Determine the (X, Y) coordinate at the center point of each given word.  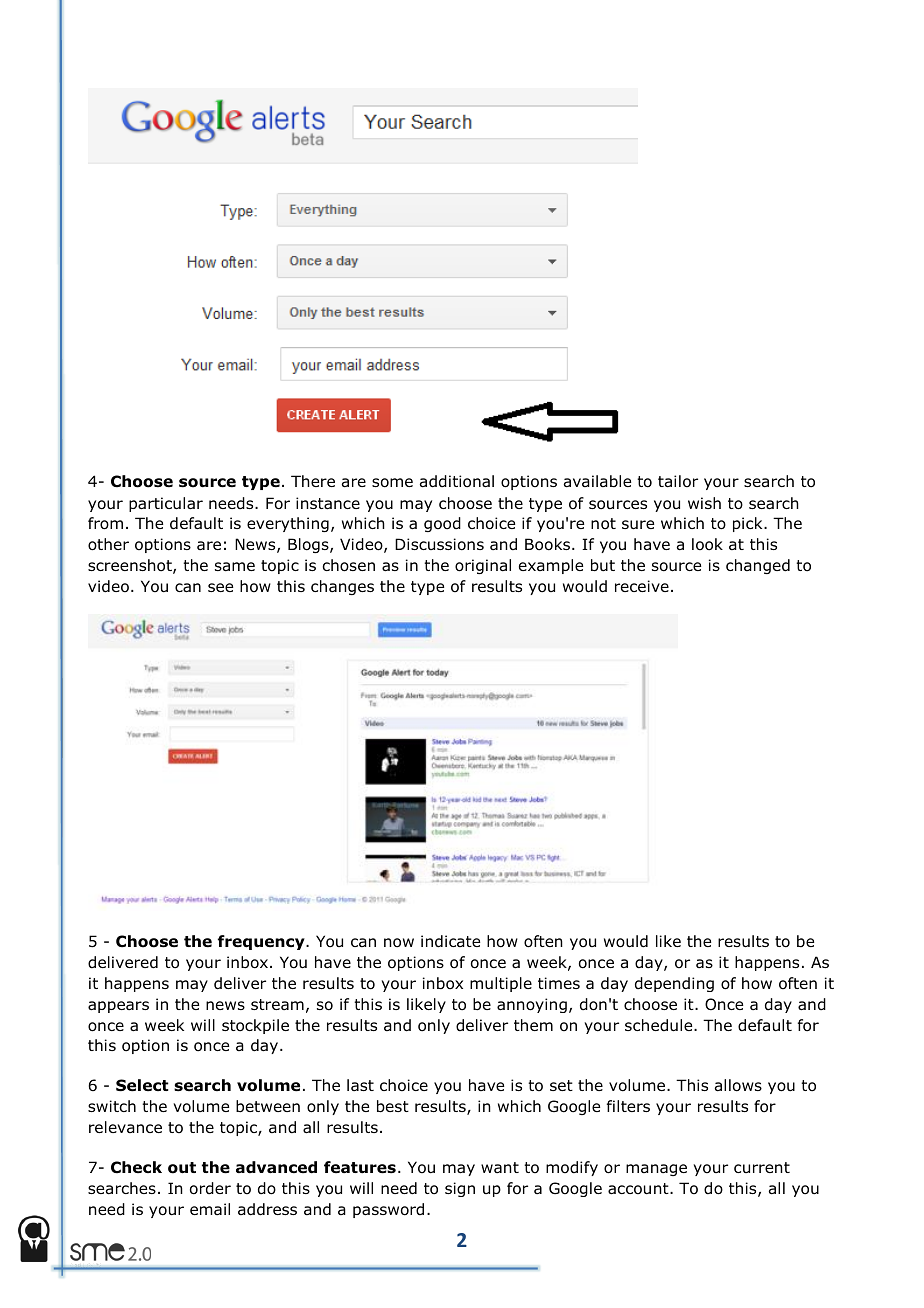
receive (642, 586)
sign (460, 1189)
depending (674, 984)
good (442, 524)
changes (342, 587)
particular (166, 504)
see (220, 587)
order (210, 1188)
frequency (262, 942)
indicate (450, 941)
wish (704, 503)
